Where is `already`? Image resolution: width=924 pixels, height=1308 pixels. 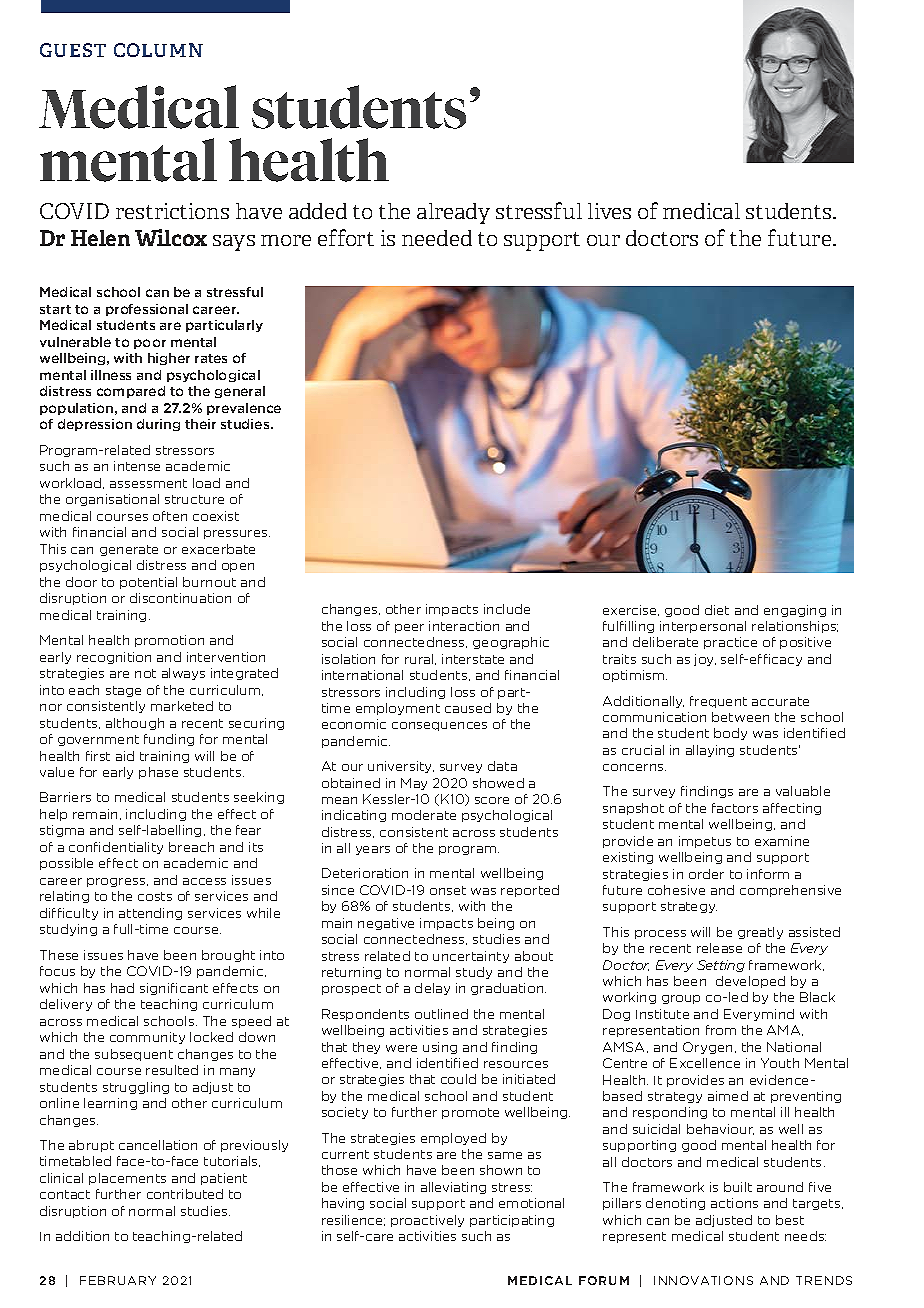 already is located at coordinates (453, 213).
